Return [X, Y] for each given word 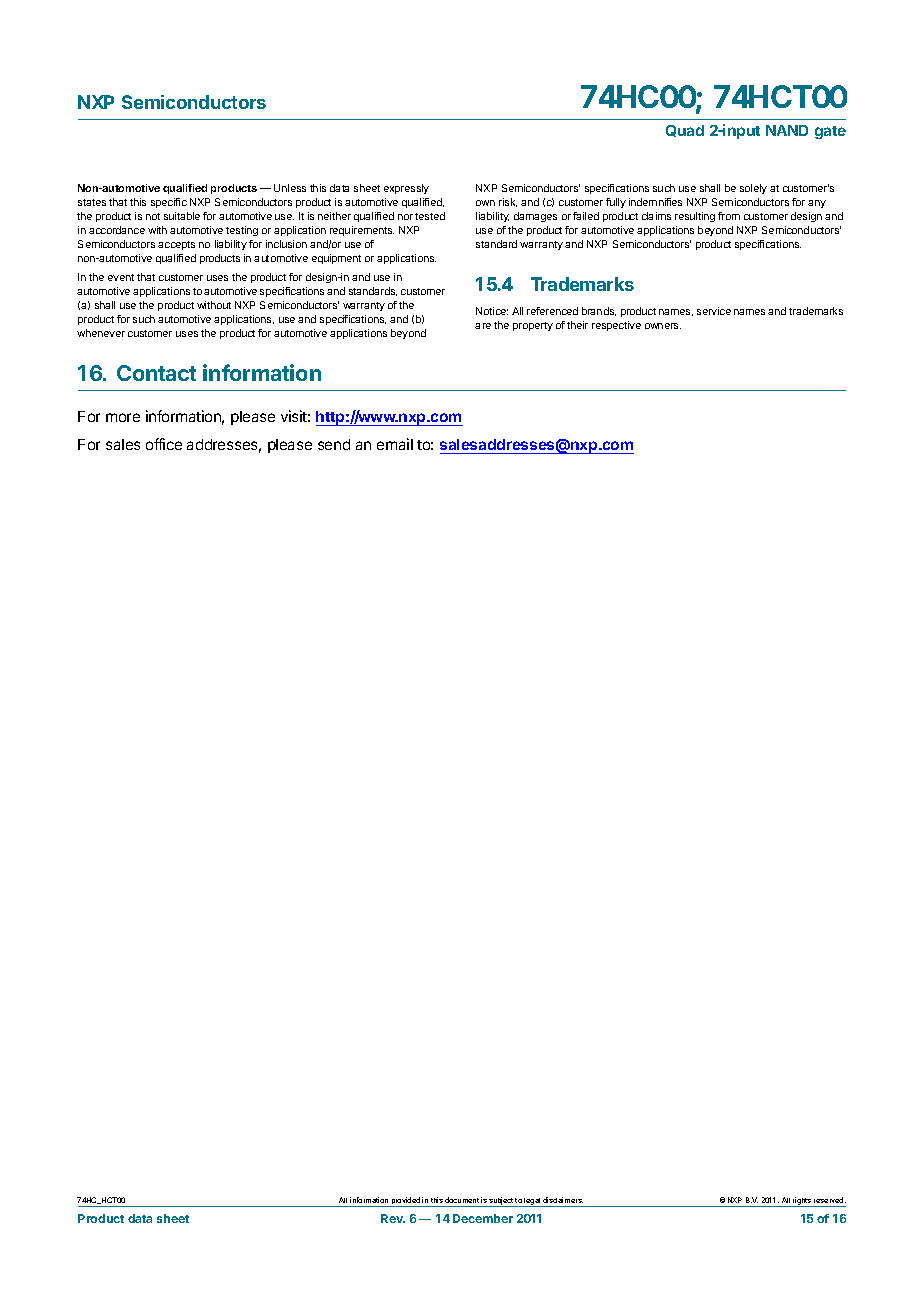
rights [802, 1202]
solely [753, 189]
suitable [182, 216]
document [462, 1200]
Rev [393, 1218]
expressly [406, 189]
